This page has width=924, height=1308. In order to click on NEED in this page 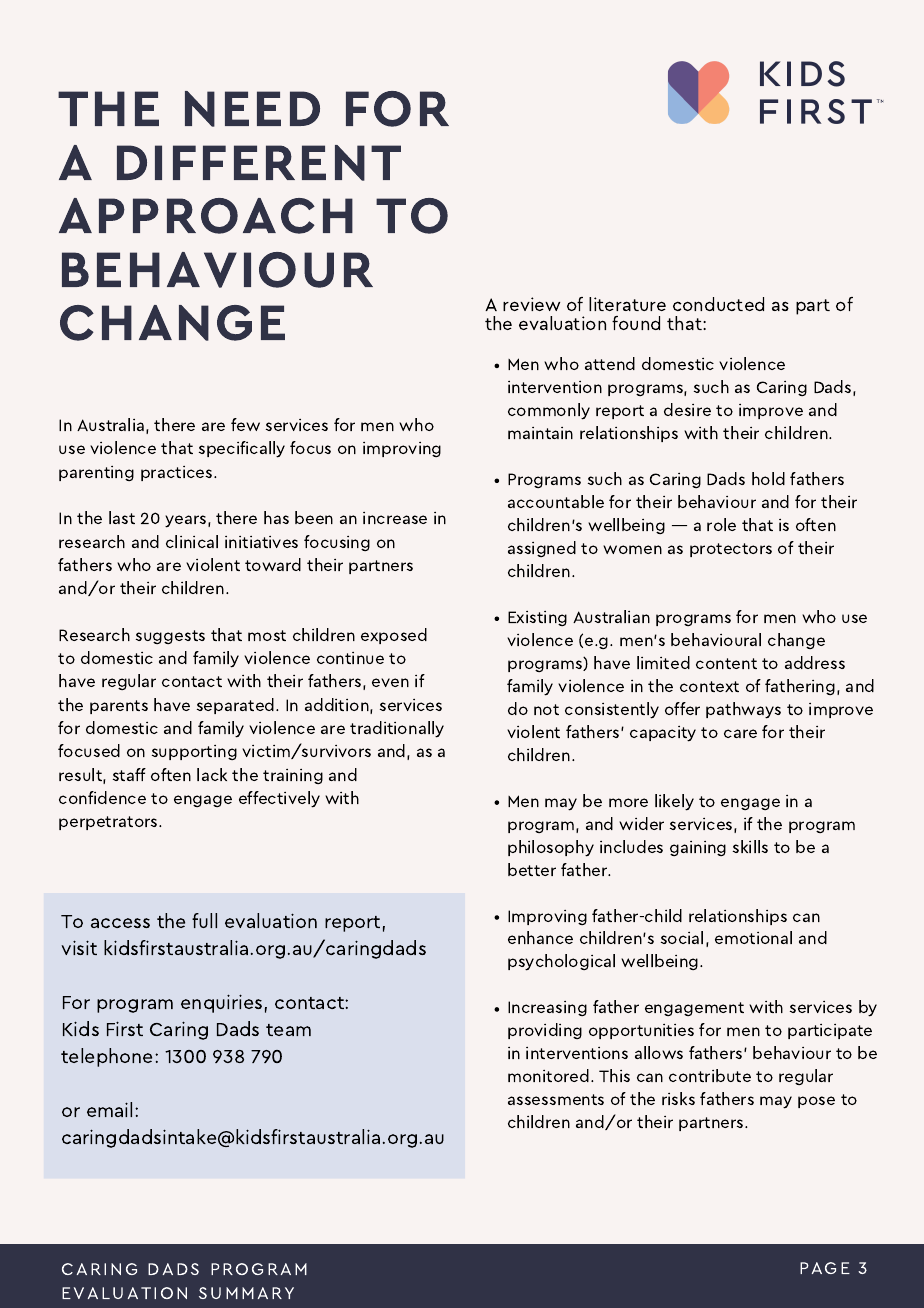, I will do `click(252, 109)`.
